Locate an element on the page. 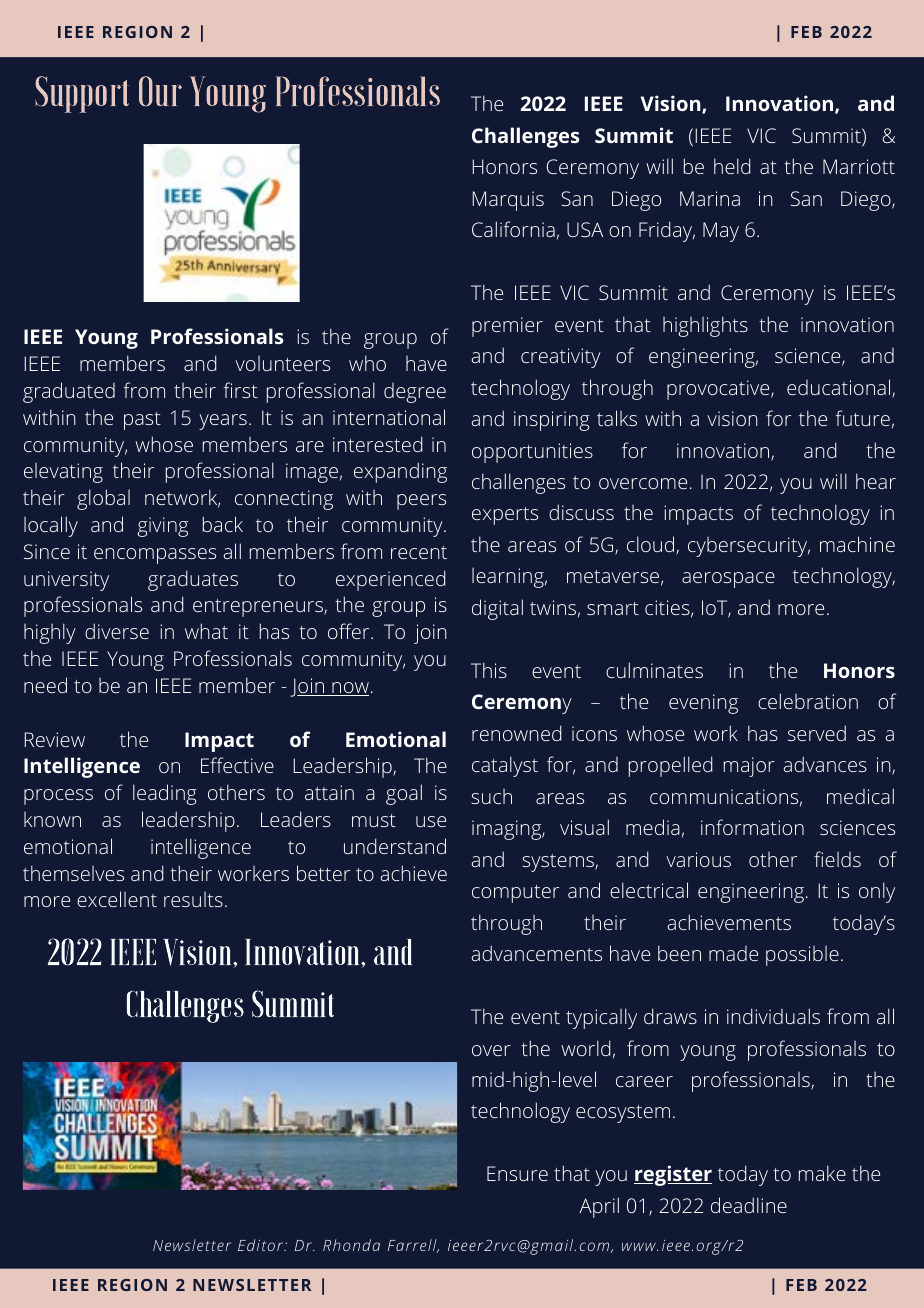 The image size is (924, 1308). degree is located at coordinates (415, 393).
